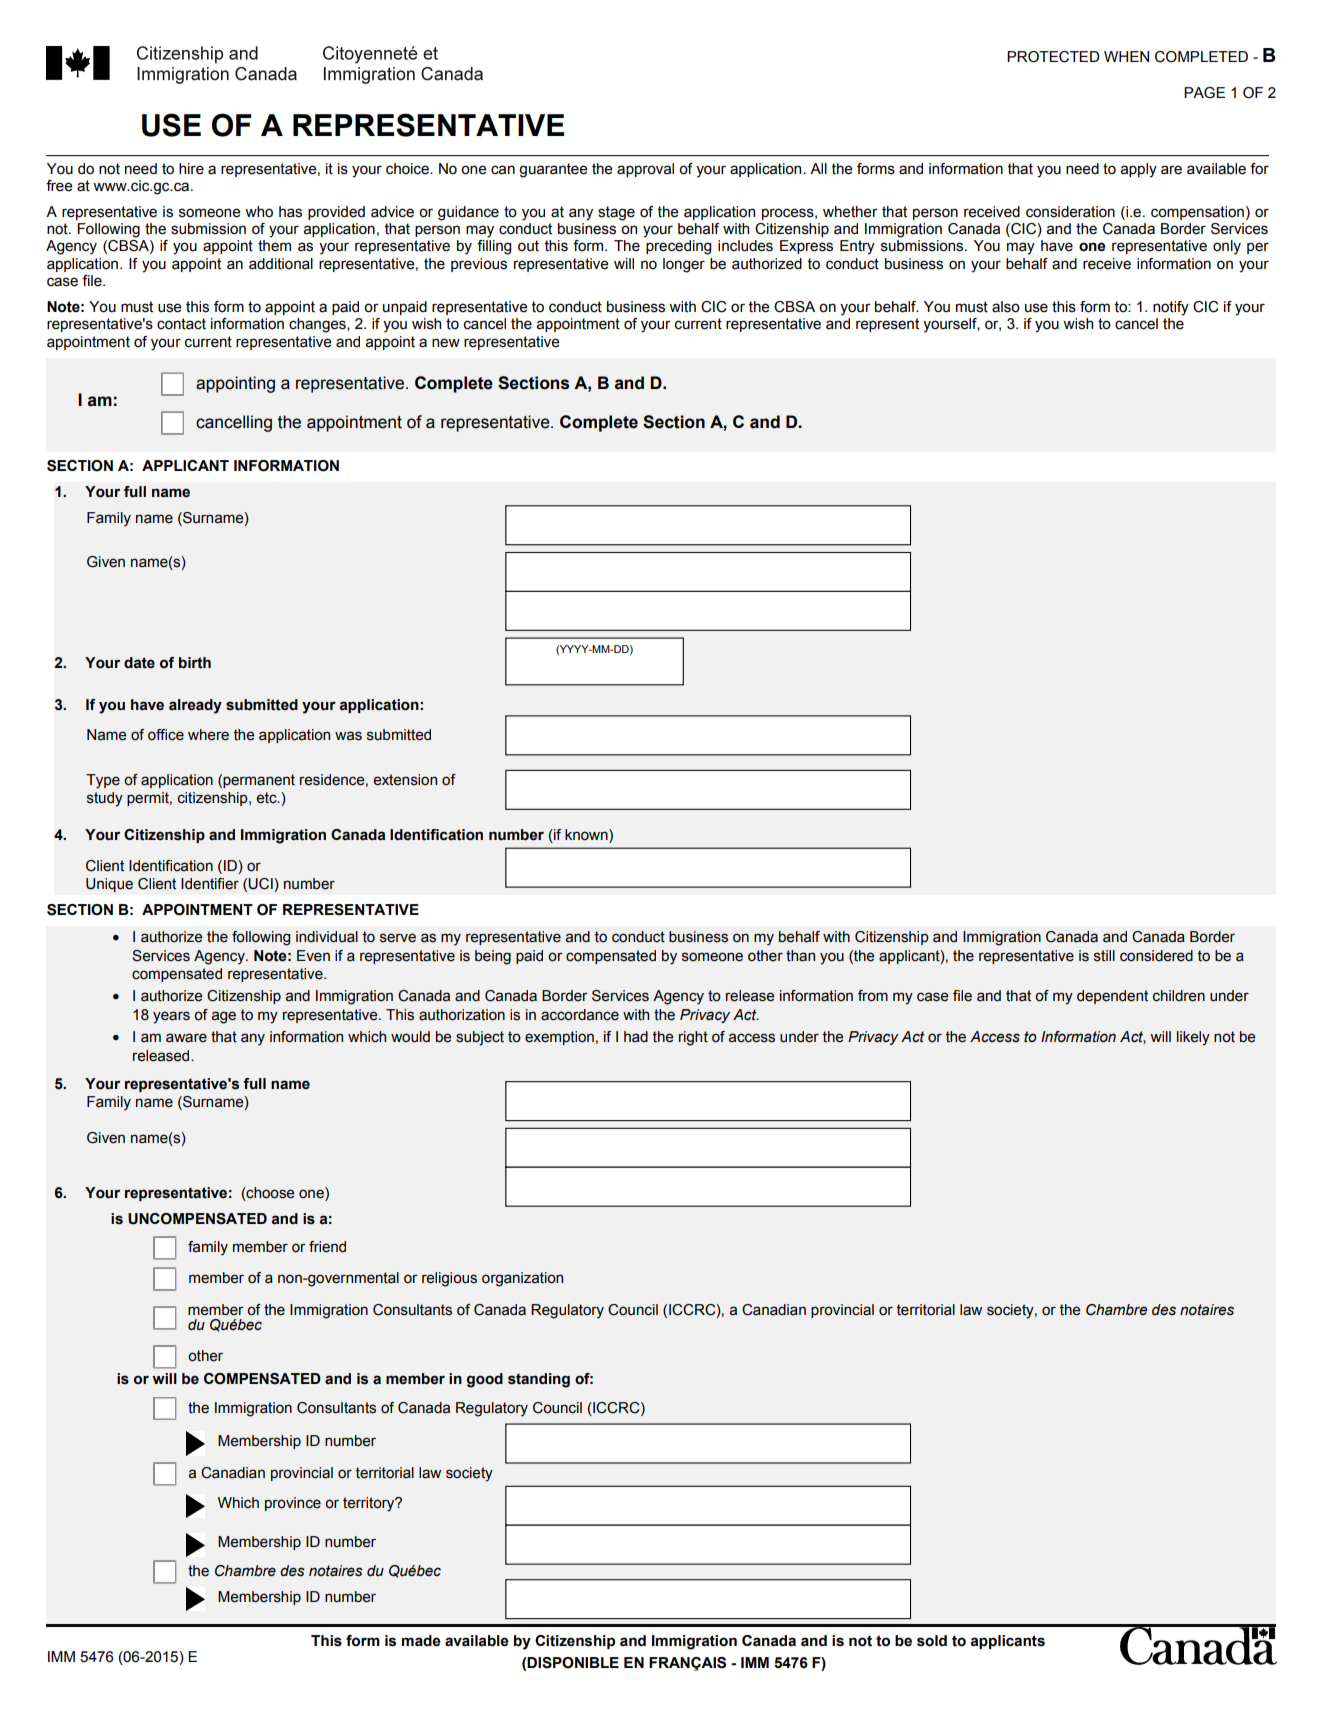 The width and height of the document is (1323, 1712). I want to click on PROTECTED, so click(1053, 57).
